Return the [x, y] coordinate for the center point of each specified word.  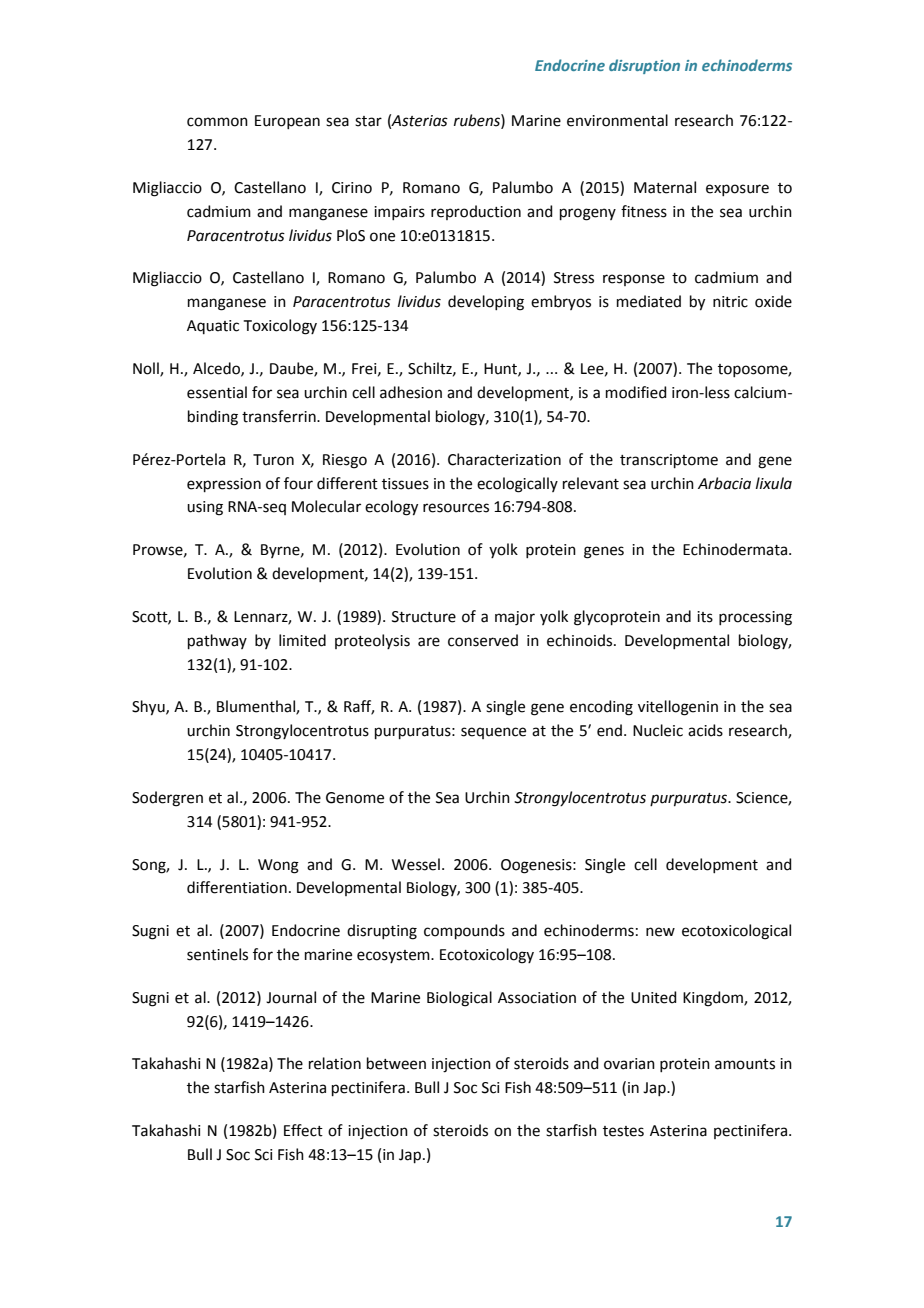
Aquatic [213, 327]
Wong [278, 866]
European [287, 122]
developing [486, 303]
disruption [644, 66]
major [515, 618]
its [705, 617]
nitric [730, 302]
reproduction [476, 212]
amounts [745, 1064]
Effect [303, 1130]
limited [302, 640]
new [660, 932]
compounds [464, 931]
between [396, 1063]
